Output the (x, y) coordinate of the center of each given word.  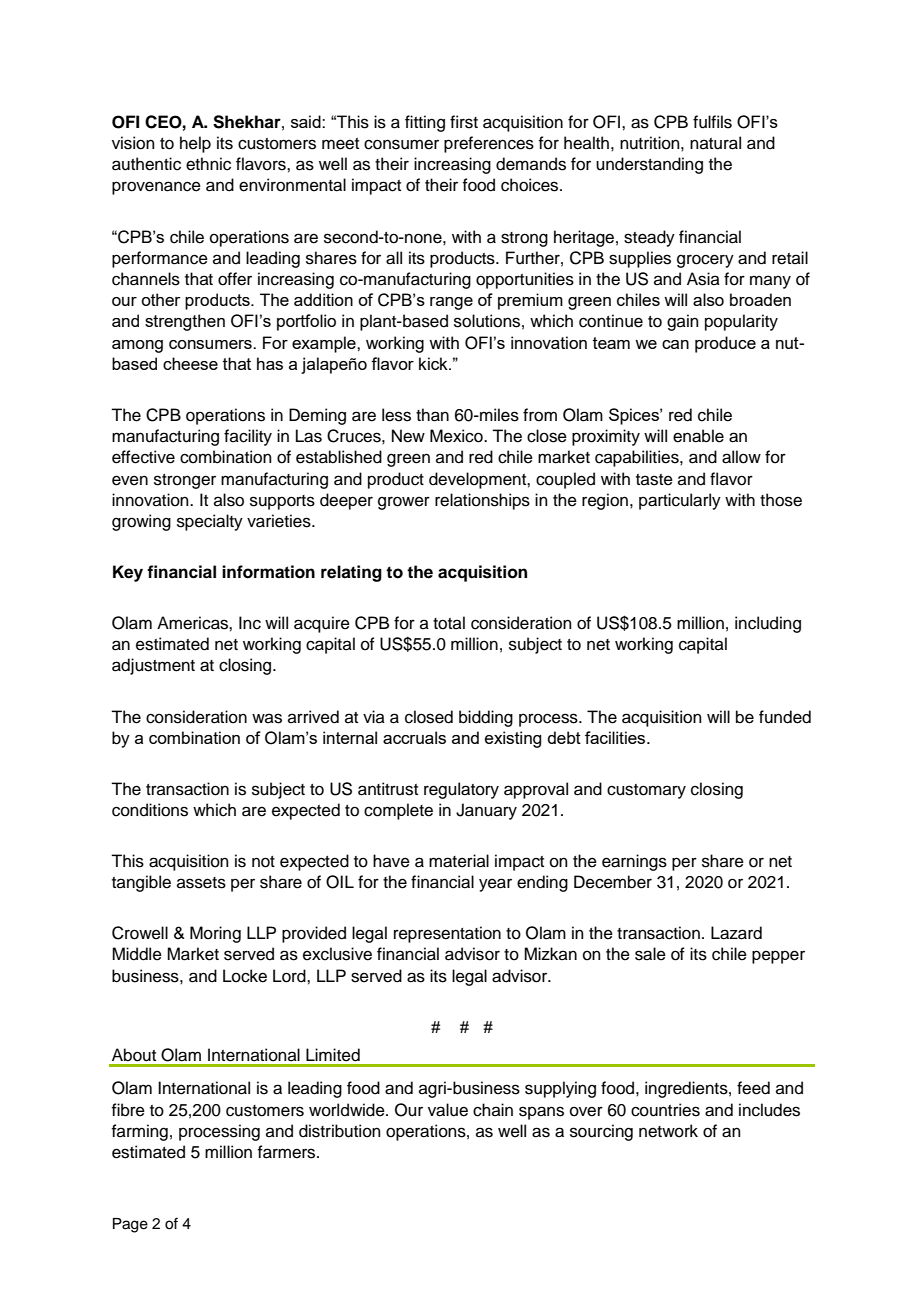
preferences (489, 144)
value (448, 1110)
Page (130, 1225)
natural (715, 143)
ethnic (208, 164)
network (668, 1131)
